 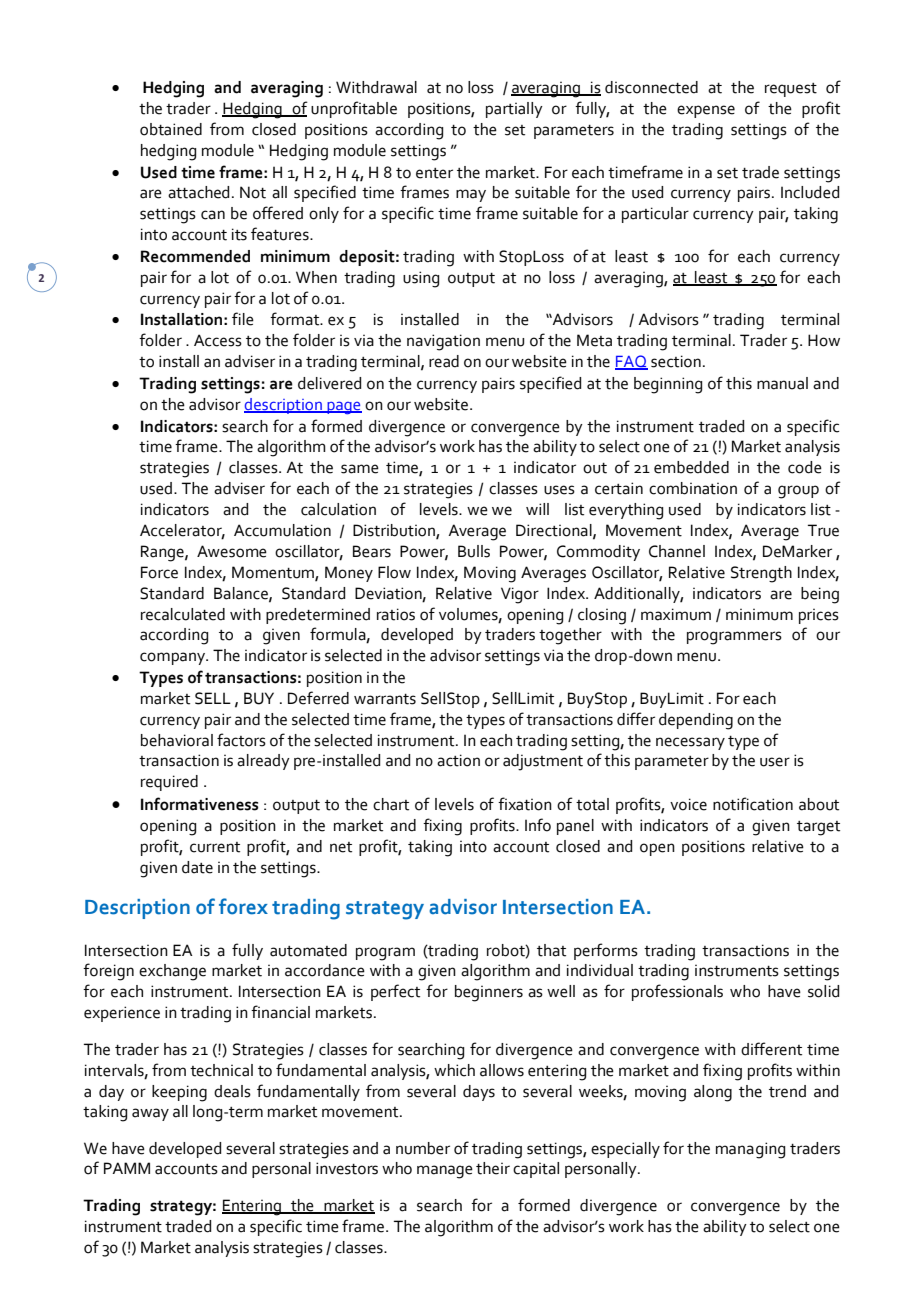 I want to click on recalculated, so click(x=183, y=614).
